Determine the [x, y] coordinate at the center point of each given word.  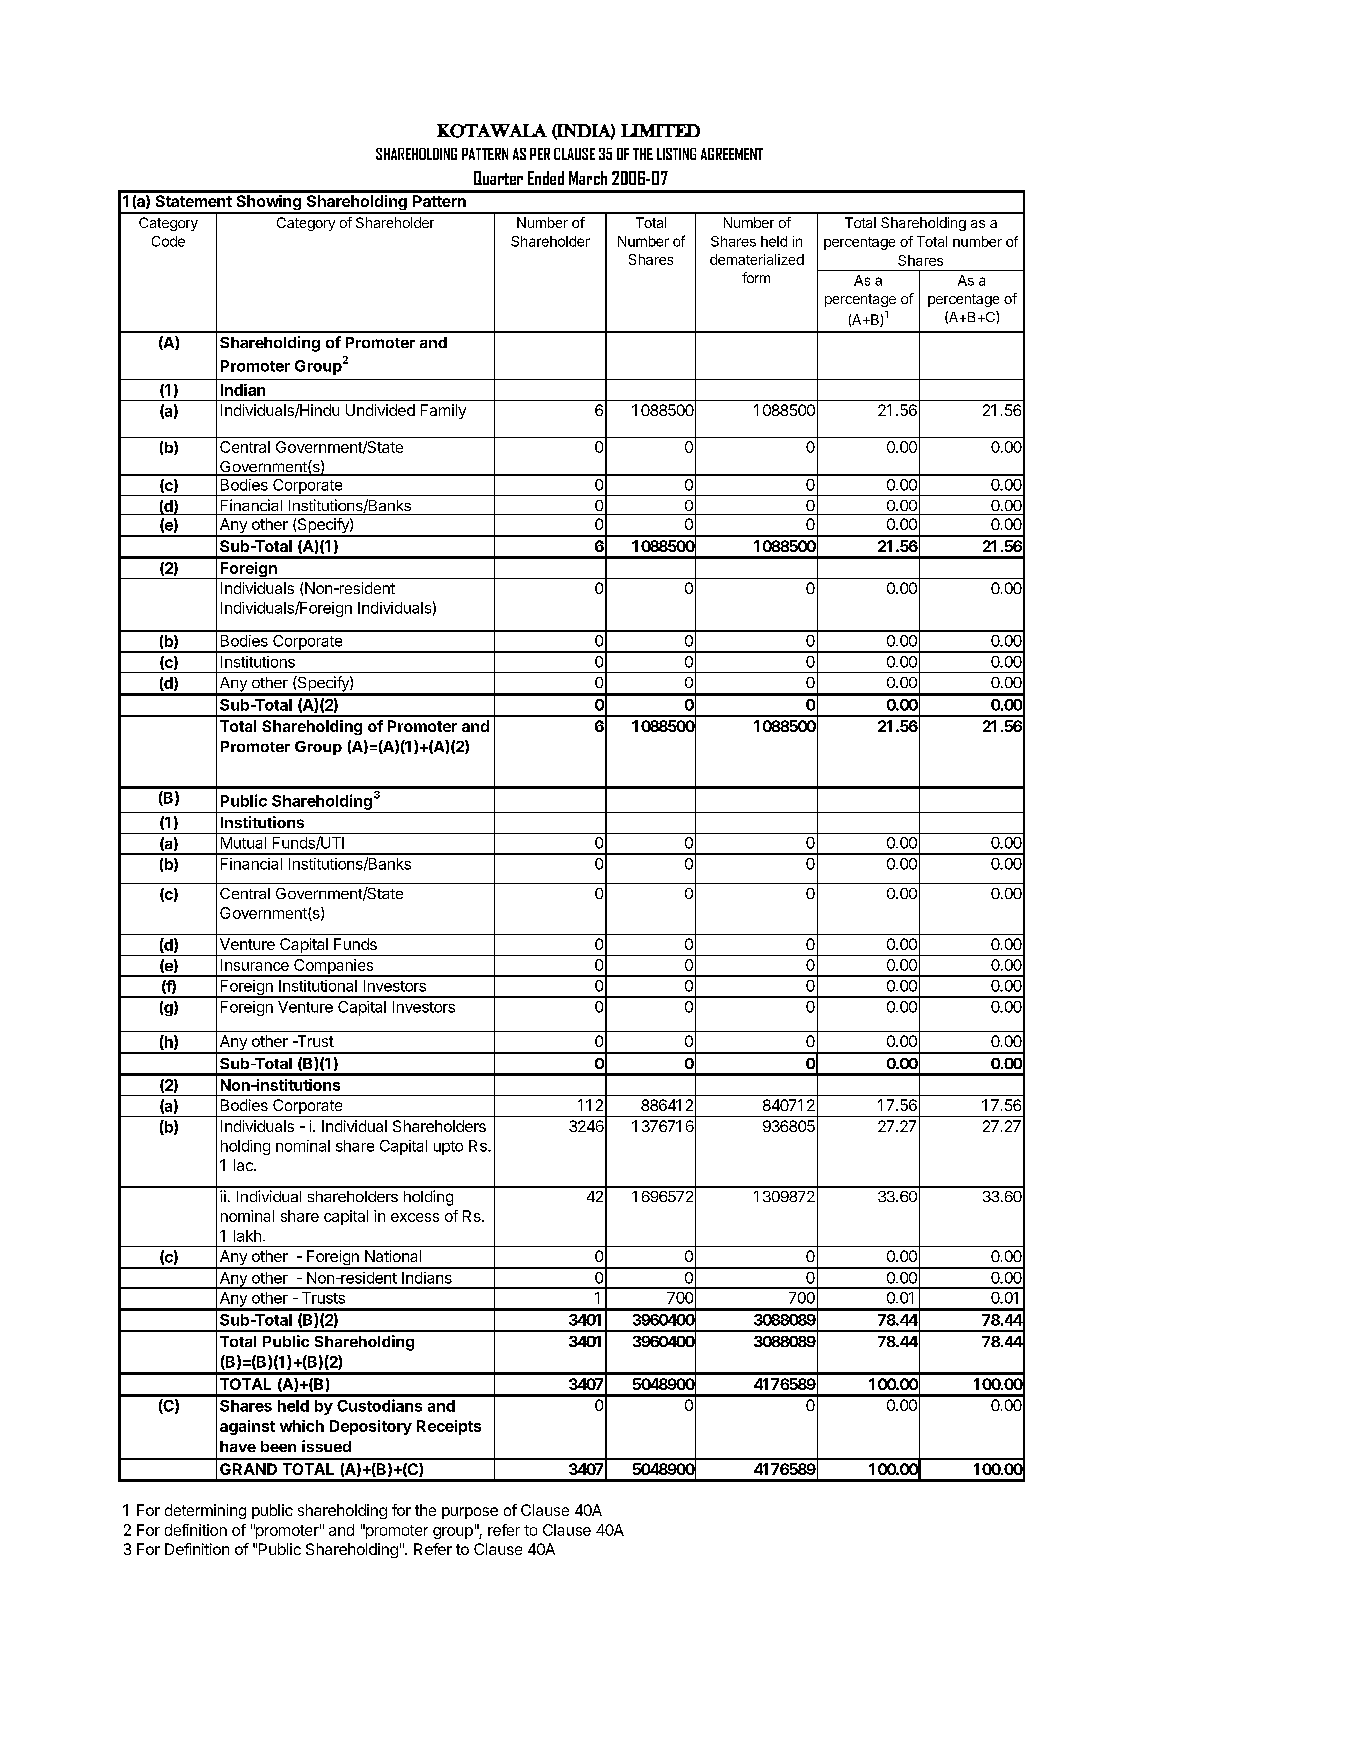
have [238, 1446]
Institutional [318, 986]
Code [168, 241]
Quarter [498, 178]
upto [448, 1148]
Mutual [243, 843]
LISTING [676, 154]
